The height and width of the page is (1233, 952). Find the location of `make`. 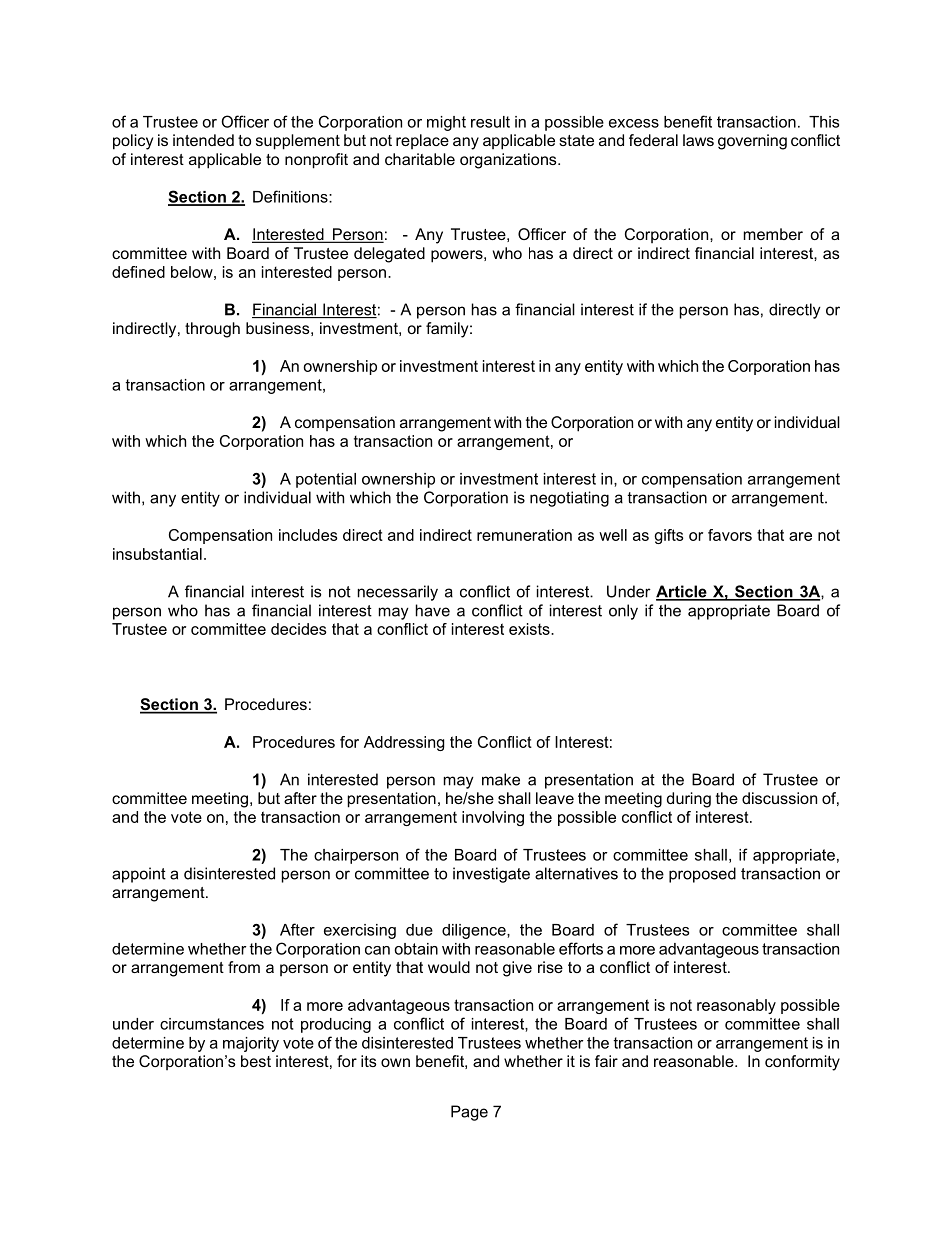

make is located at coordinates (501, 779).
